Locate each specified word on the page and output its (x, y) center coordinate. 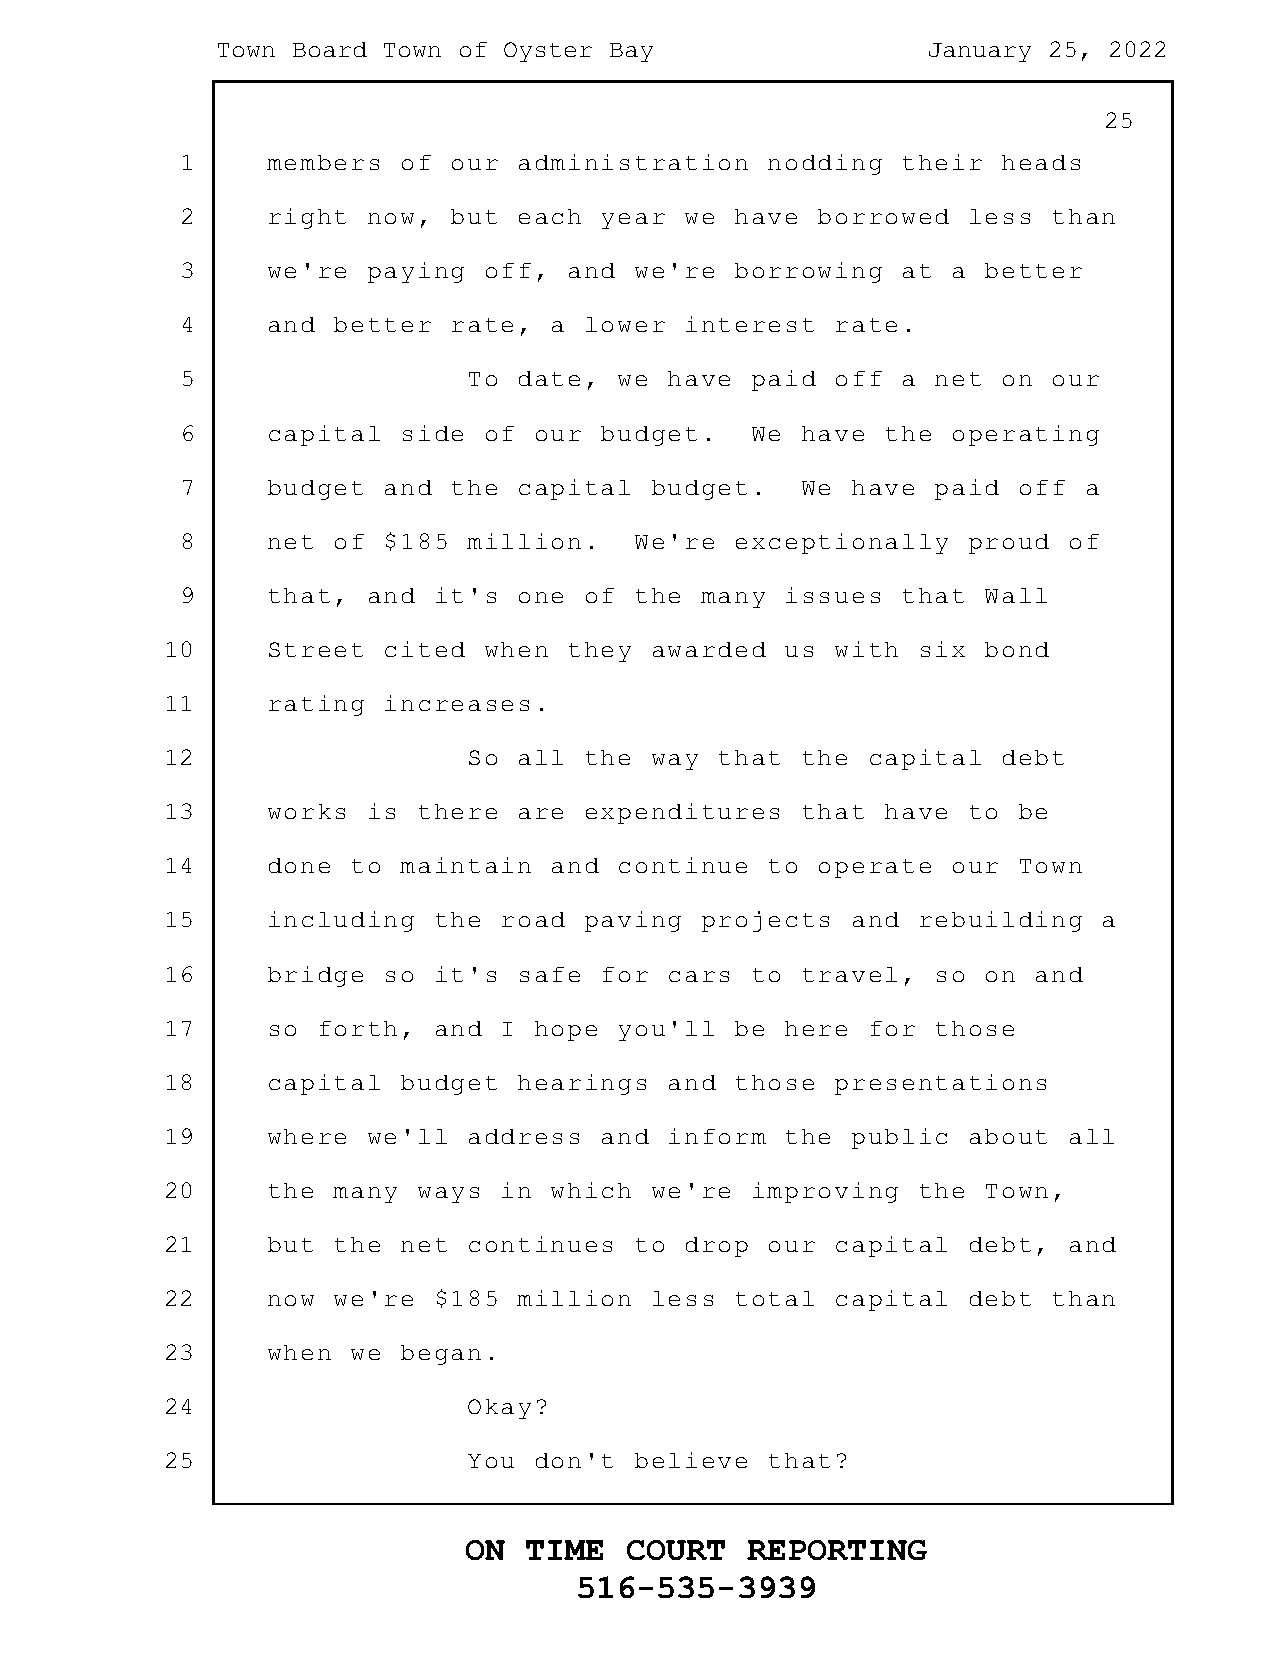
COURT (676, 1550)
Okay (499, 1409)
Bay (631, 52)
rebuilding (1001, 921)
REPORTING (837, 1550)
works (306, 811)
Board (330, 49)
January (980, 52)
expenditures (682, 813)
